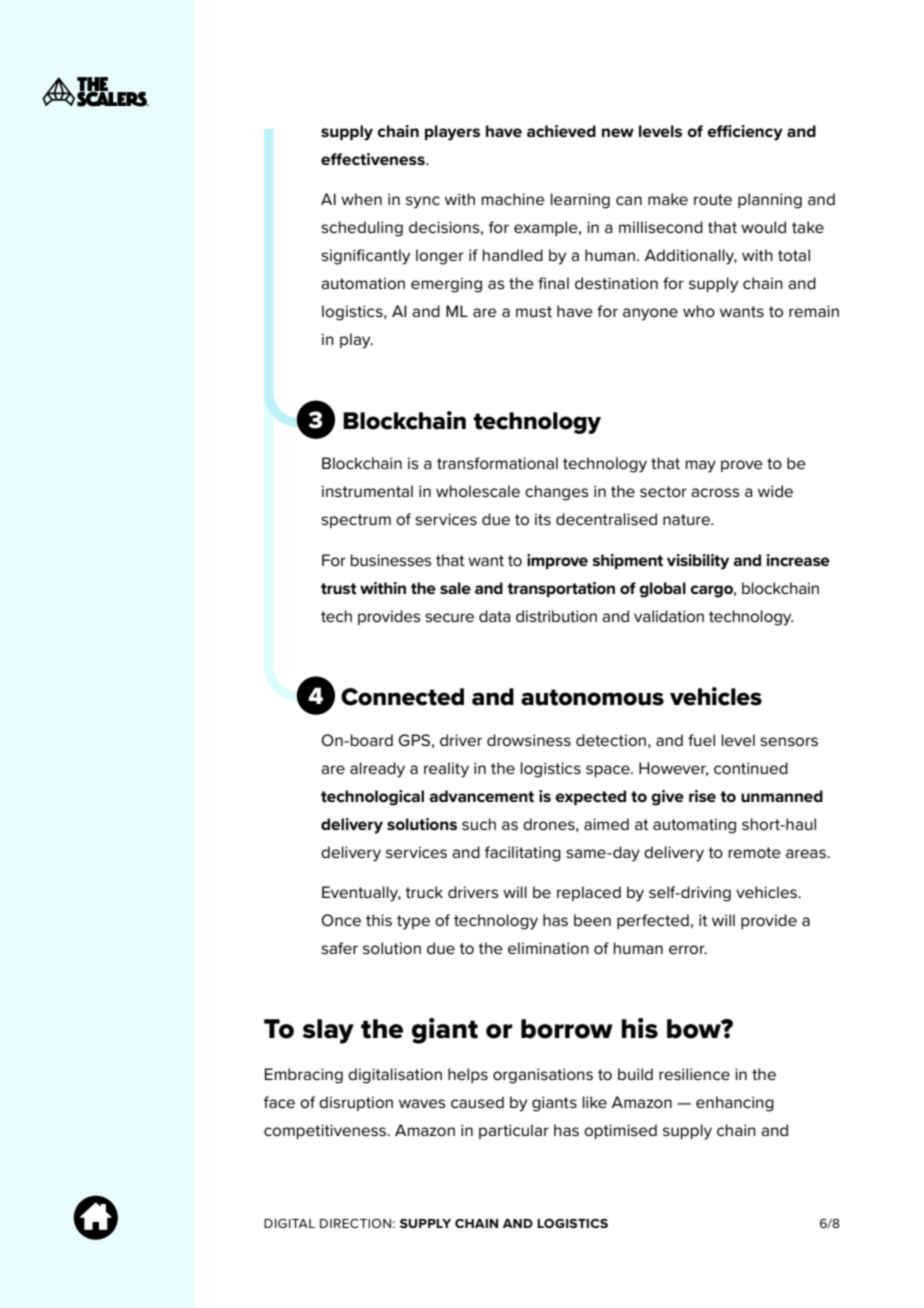 The height and width of the page is (1308, 924). Describe the element at coordinates (374, 159) in the page. I see `effectiveness` at that location.
